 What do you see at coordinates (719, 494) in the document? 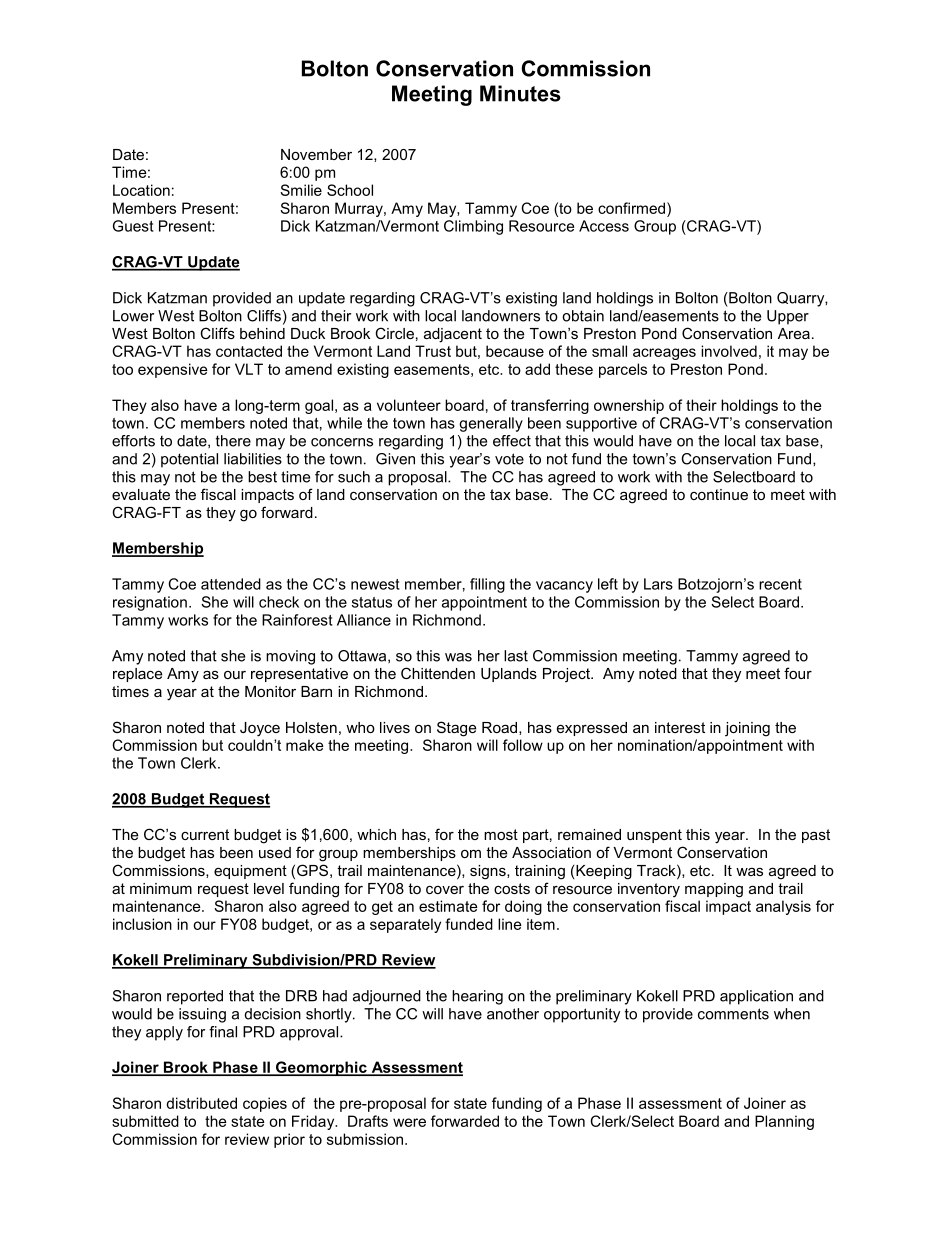
I see `continue` at bounding box center [719, 494].
